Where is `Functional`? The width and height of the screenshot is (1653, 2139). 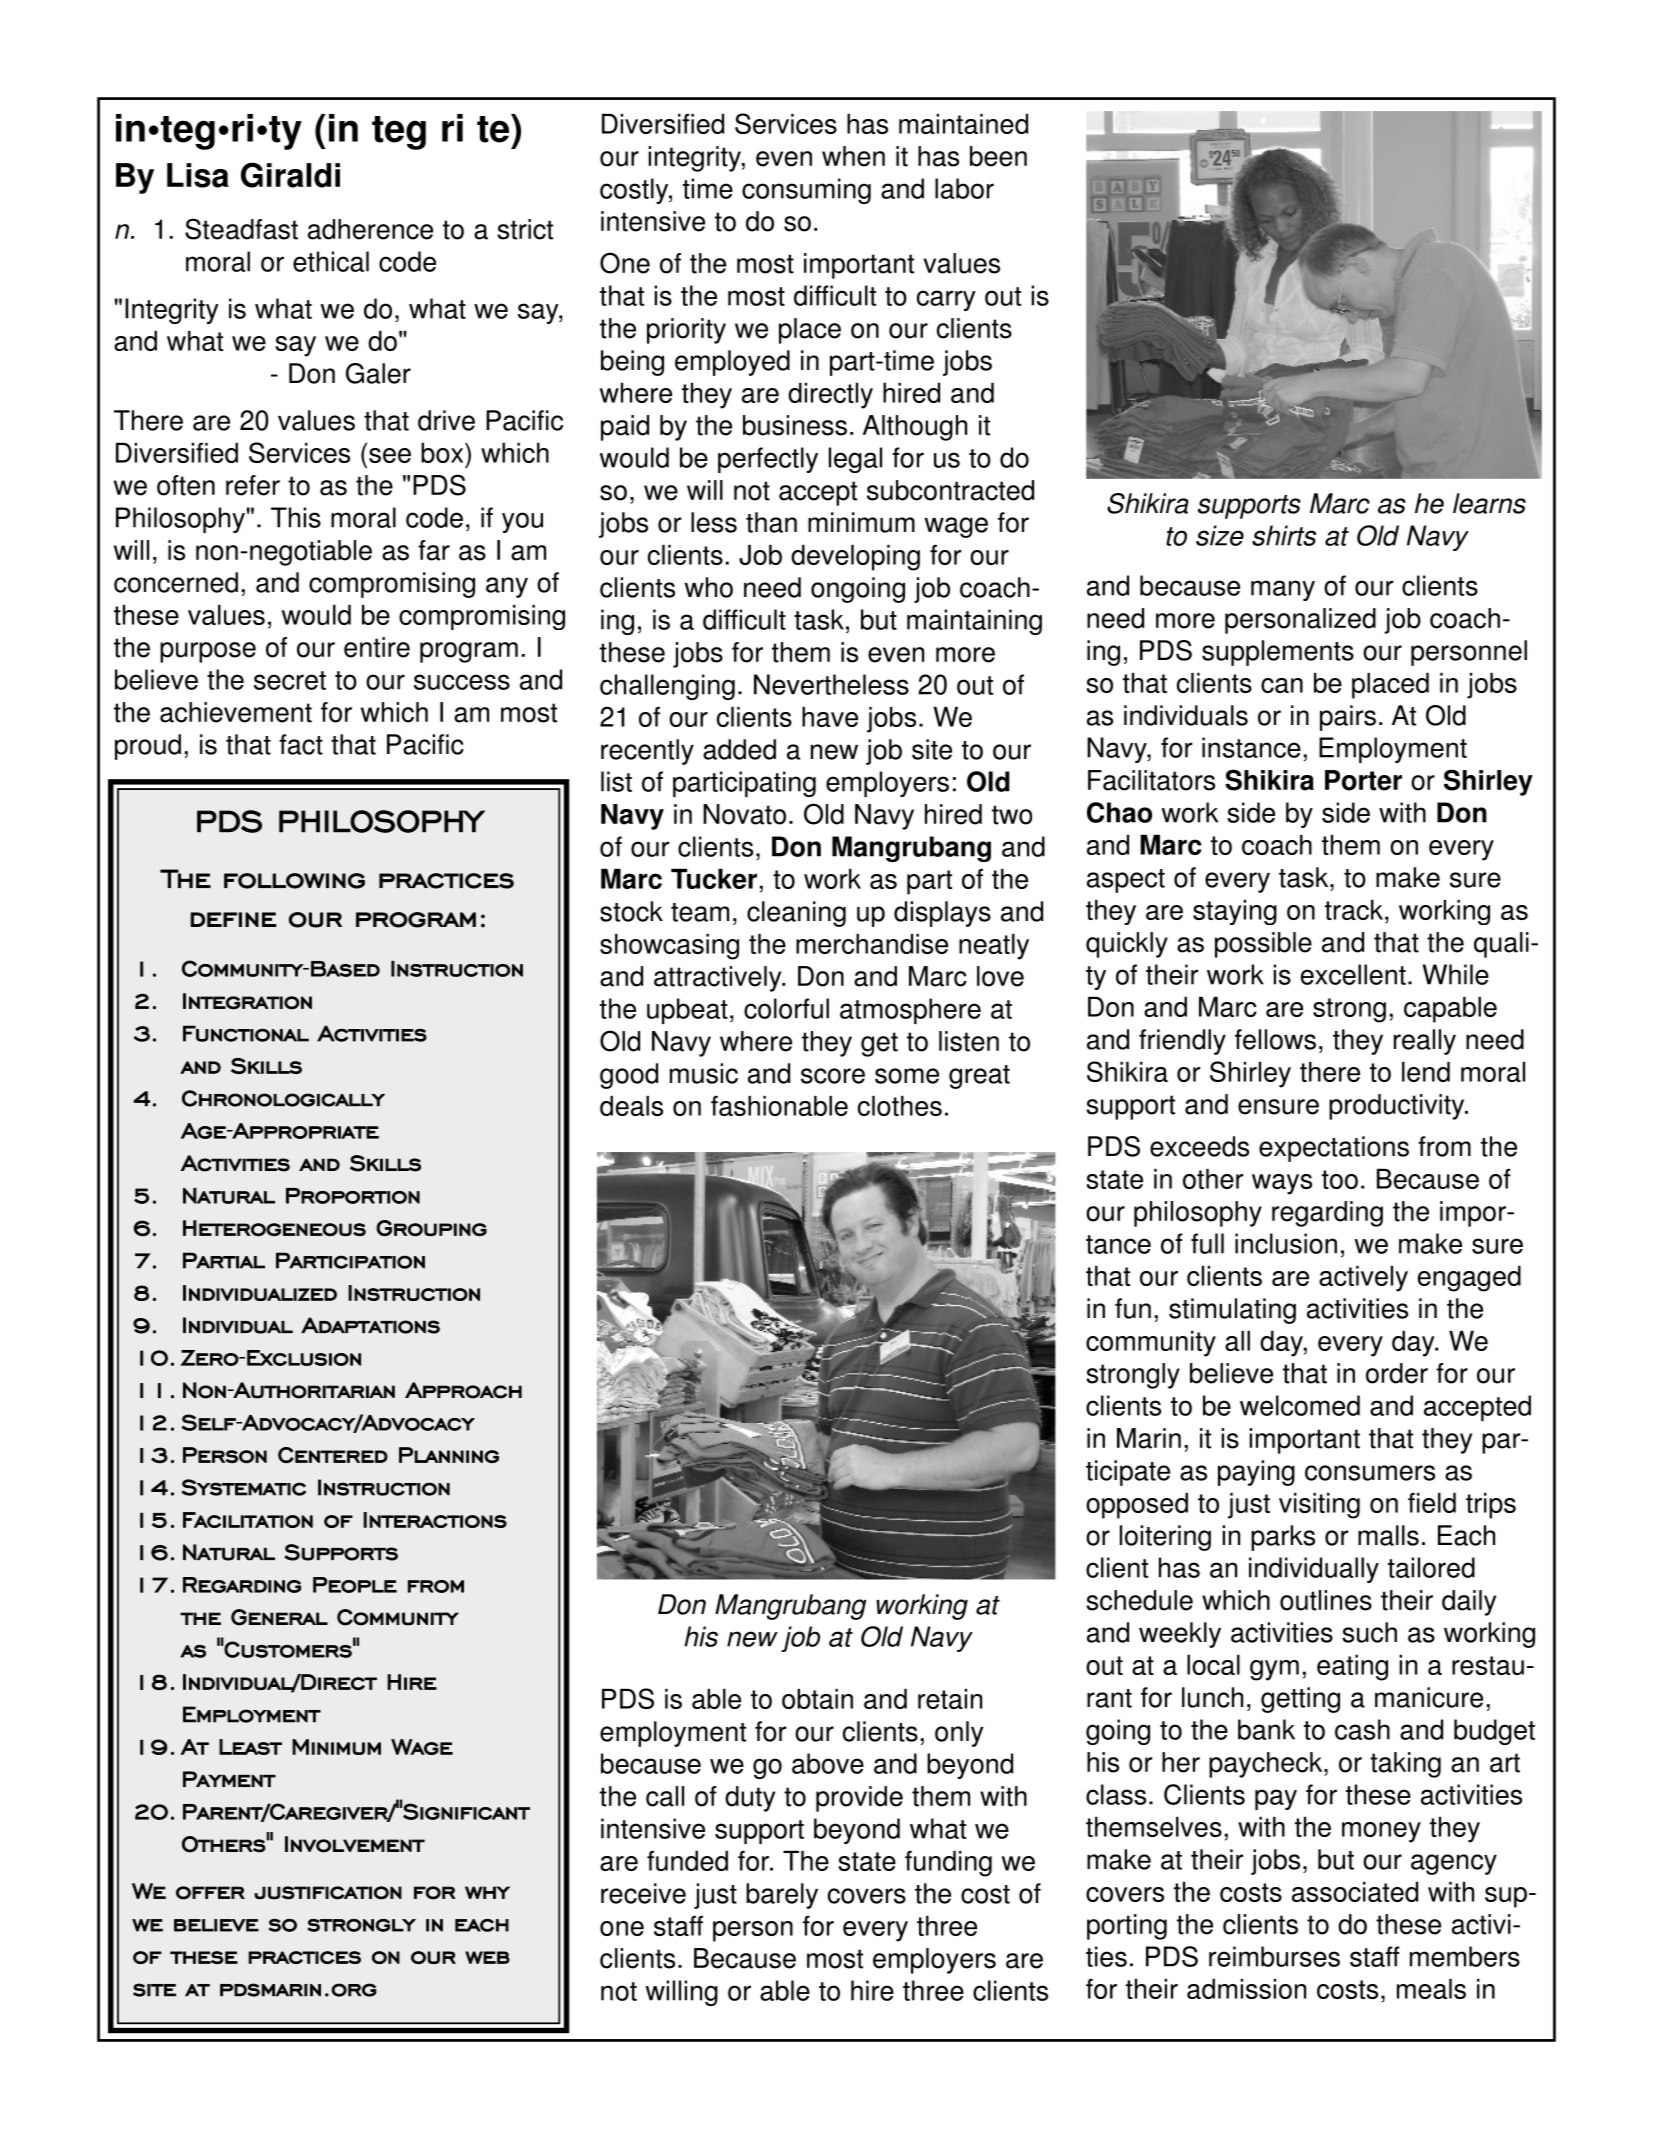
Functional is located at coordinates (246, 1033).
